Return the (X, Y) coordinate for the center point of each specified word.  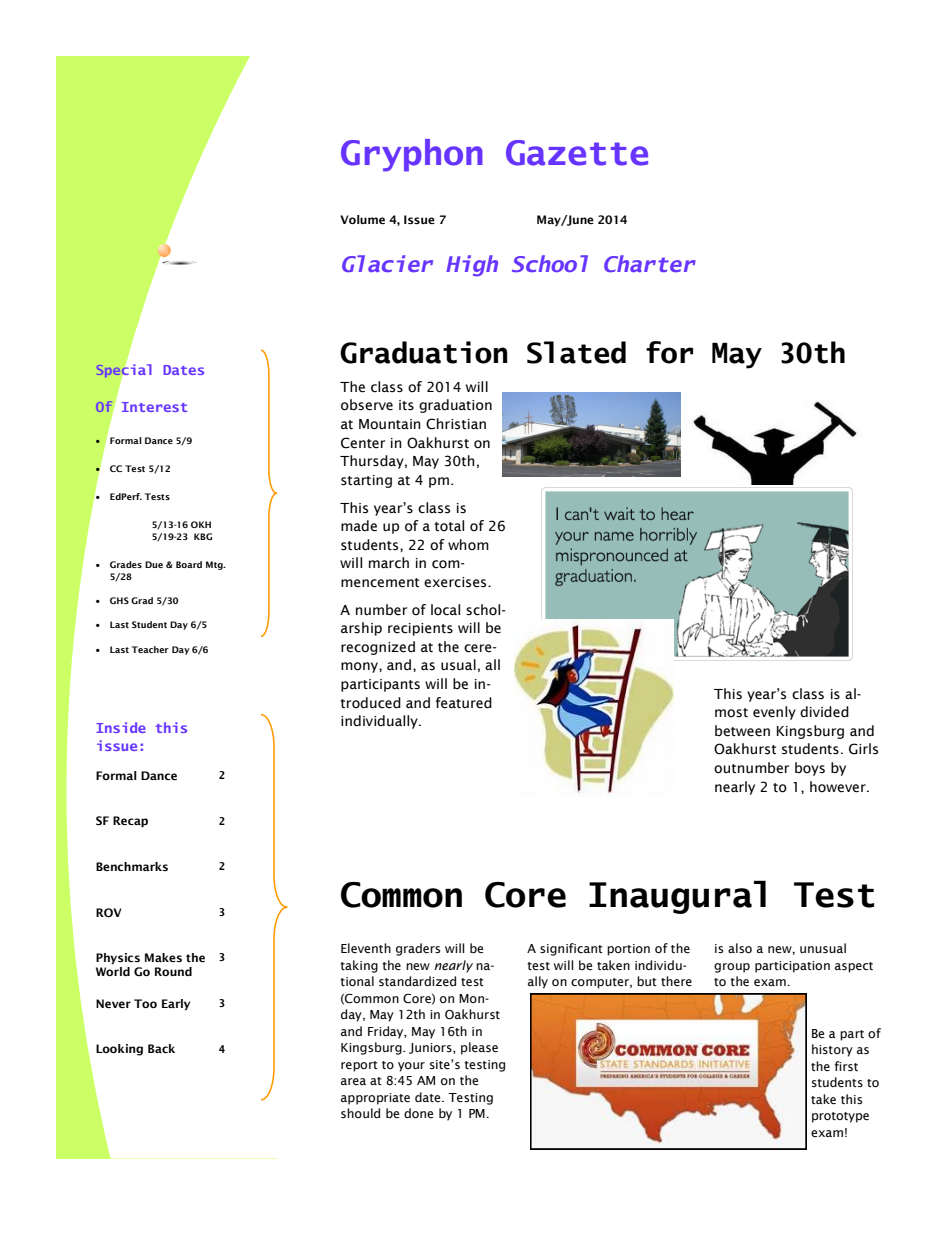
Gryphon (412, 155)
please (479, 1048)
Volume (362, 219)
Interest (154, 407)
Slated (576, 352)
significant (571, 949)
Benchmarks (132, 866)
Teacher (150, 649)
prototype (840, 1117)
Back (161, 1048)
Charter (650, 263)
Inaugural (677, 897)
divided (824, 712)
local (445, 610)
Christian (456, 424)
